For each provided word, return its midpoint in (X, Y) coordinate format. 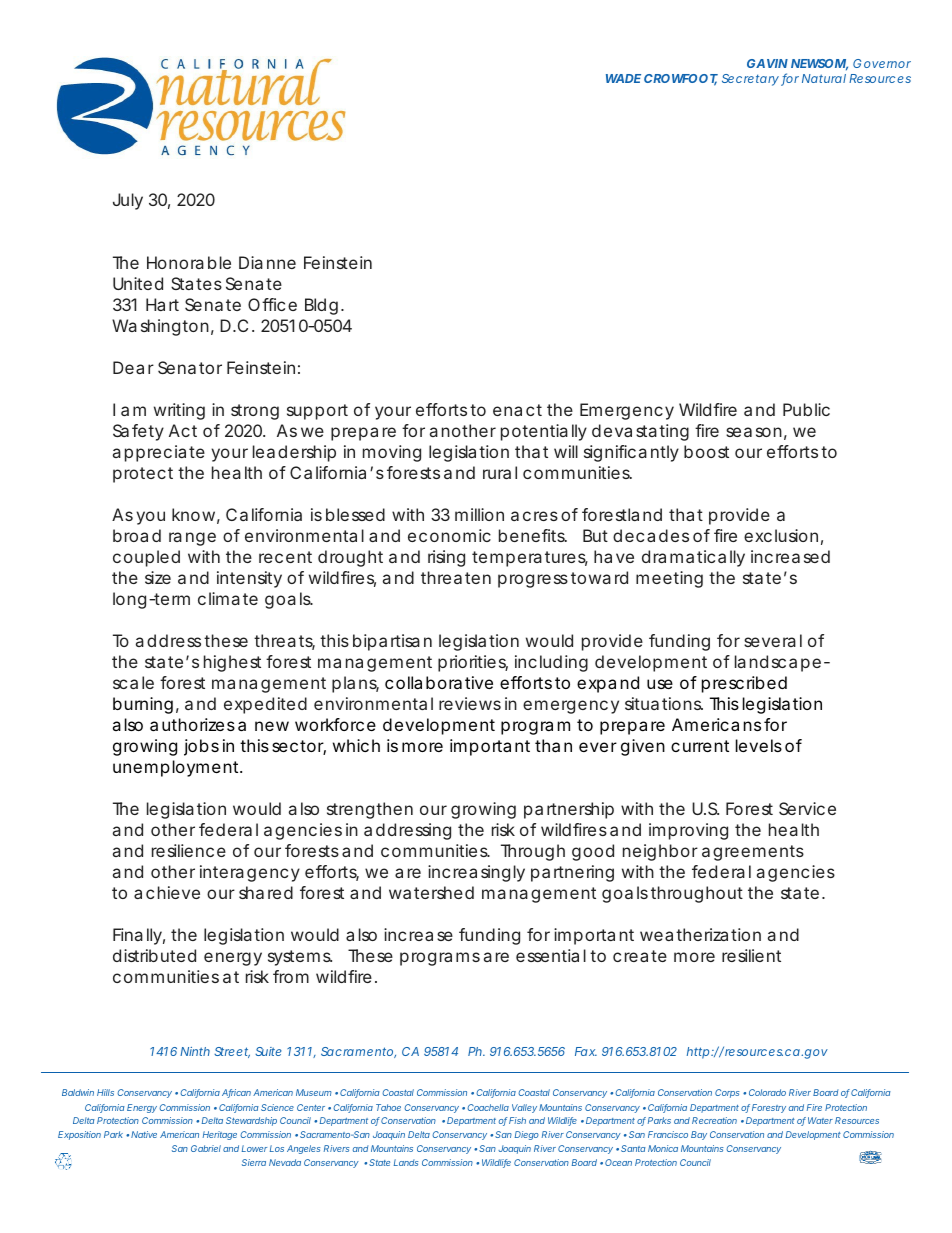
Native (144, 1134)
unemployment (177, 768)
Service (807, 808)
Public (806, 409)
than (553, 745)
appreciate (159, 453)
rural (500, 472)
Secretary (752, 80)
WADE (623, 78)
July (128, 201)
